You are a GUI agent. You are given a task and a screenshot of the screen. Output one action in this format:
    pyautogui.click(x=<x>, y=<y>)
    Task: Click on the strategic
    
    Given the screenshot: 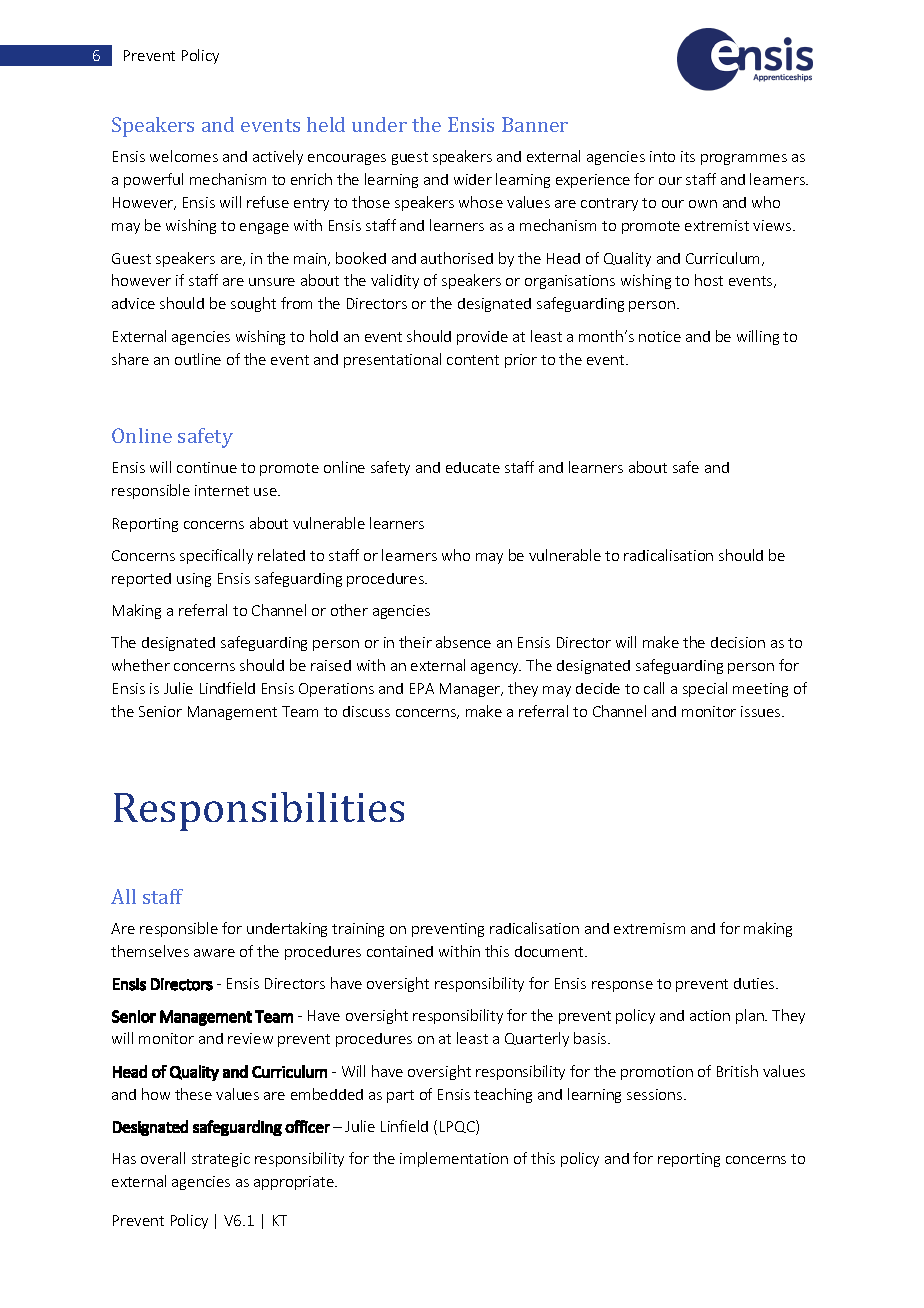 What is the action you would take?
    pyautogui.click(x=221, y=1160)
